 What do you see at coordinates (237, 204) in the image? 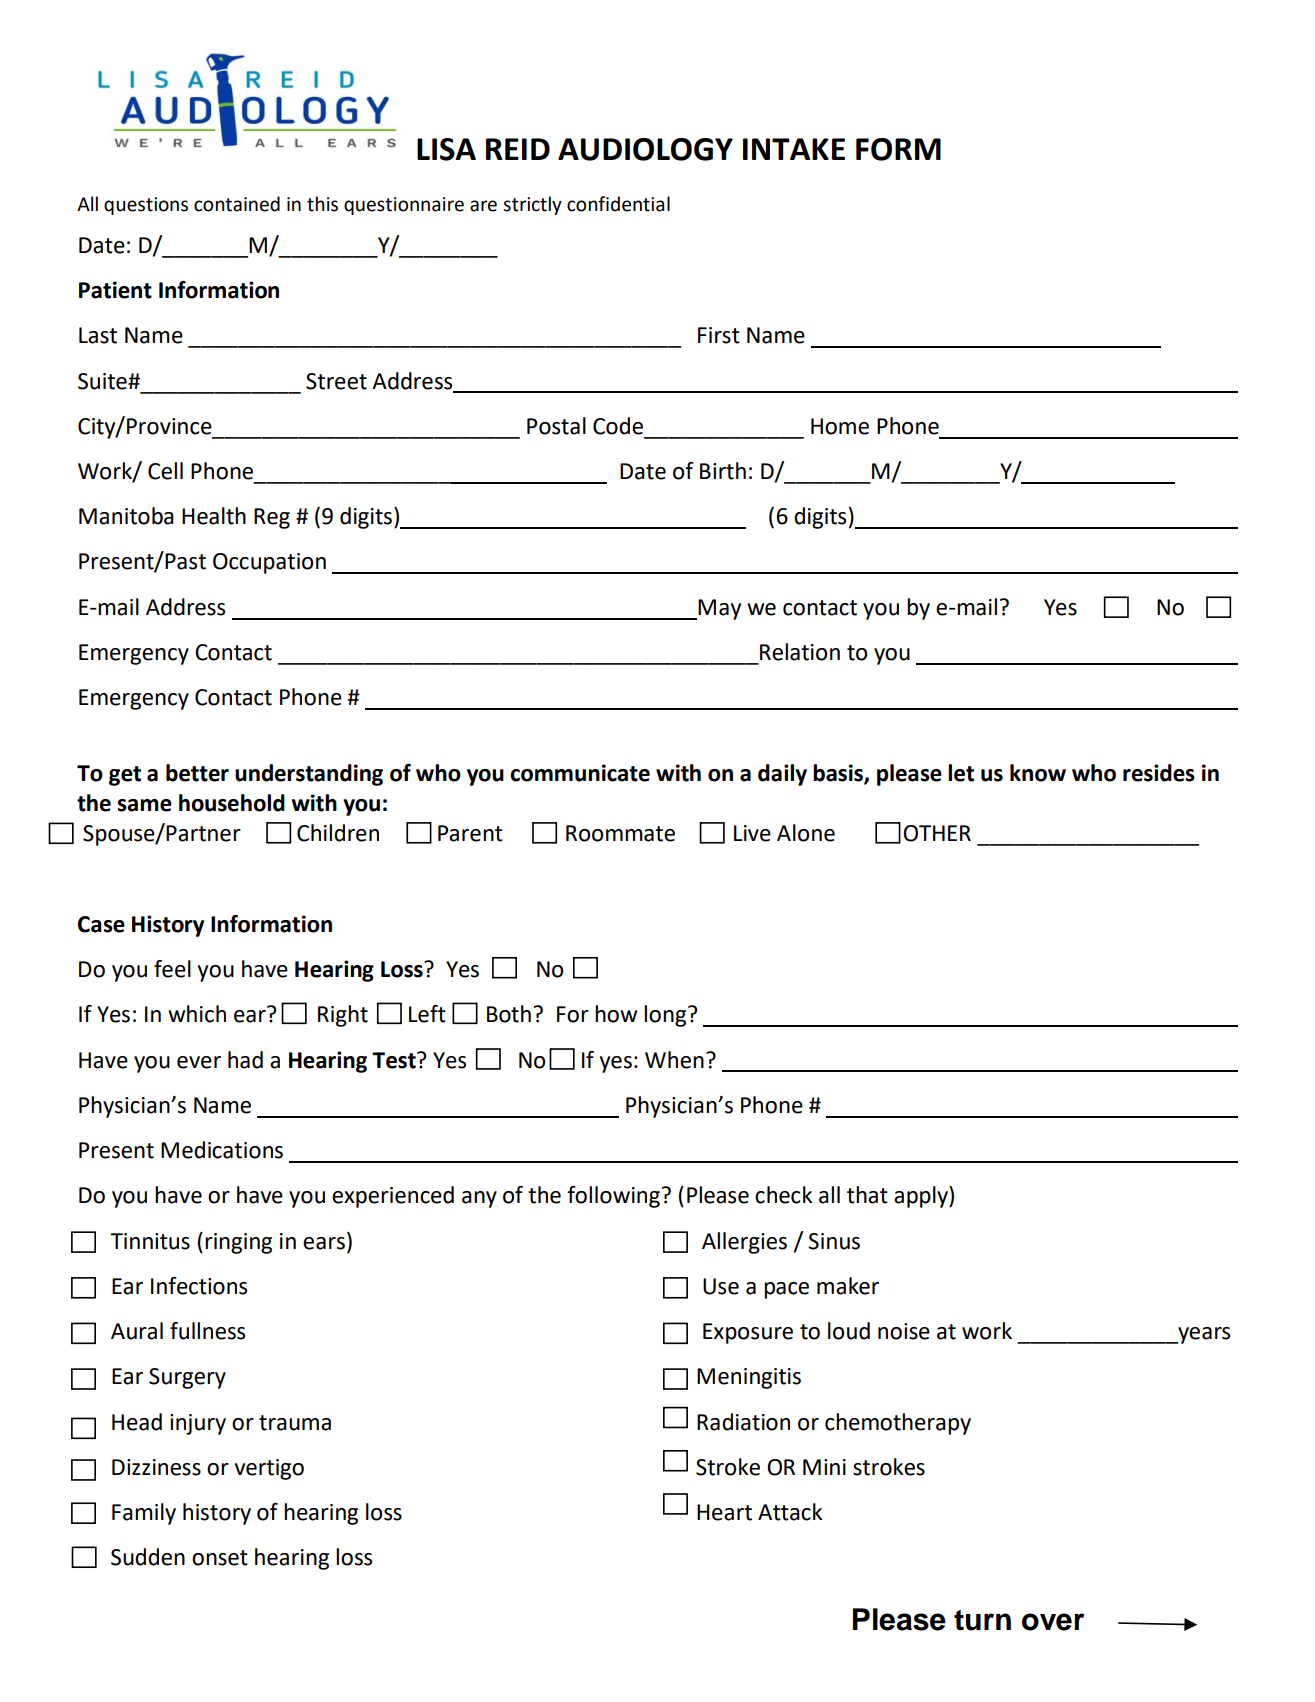
I see `contained` at bounding box center [237, 204].
